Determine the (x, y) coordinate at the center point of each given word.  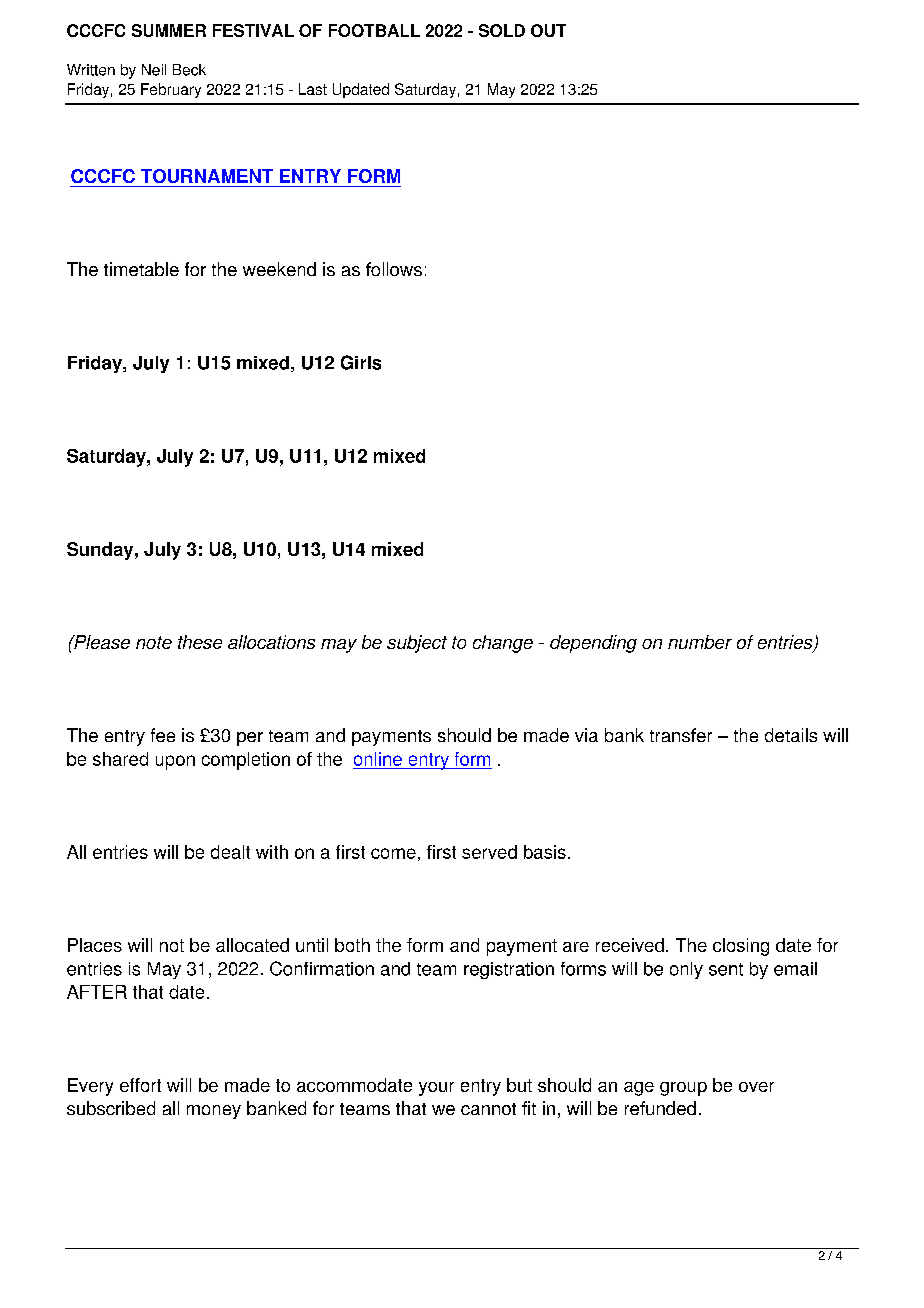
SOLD (502, 30)
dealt (230, 852)
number (700, 642)
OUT (548, 30)
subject (417, 644)
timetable (141, 269)
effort (140, 1085)
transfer (681, 735)
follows (394, 269)
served (489, 852)
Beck (189, 70)
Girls (361, 362)
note (154, 642)
